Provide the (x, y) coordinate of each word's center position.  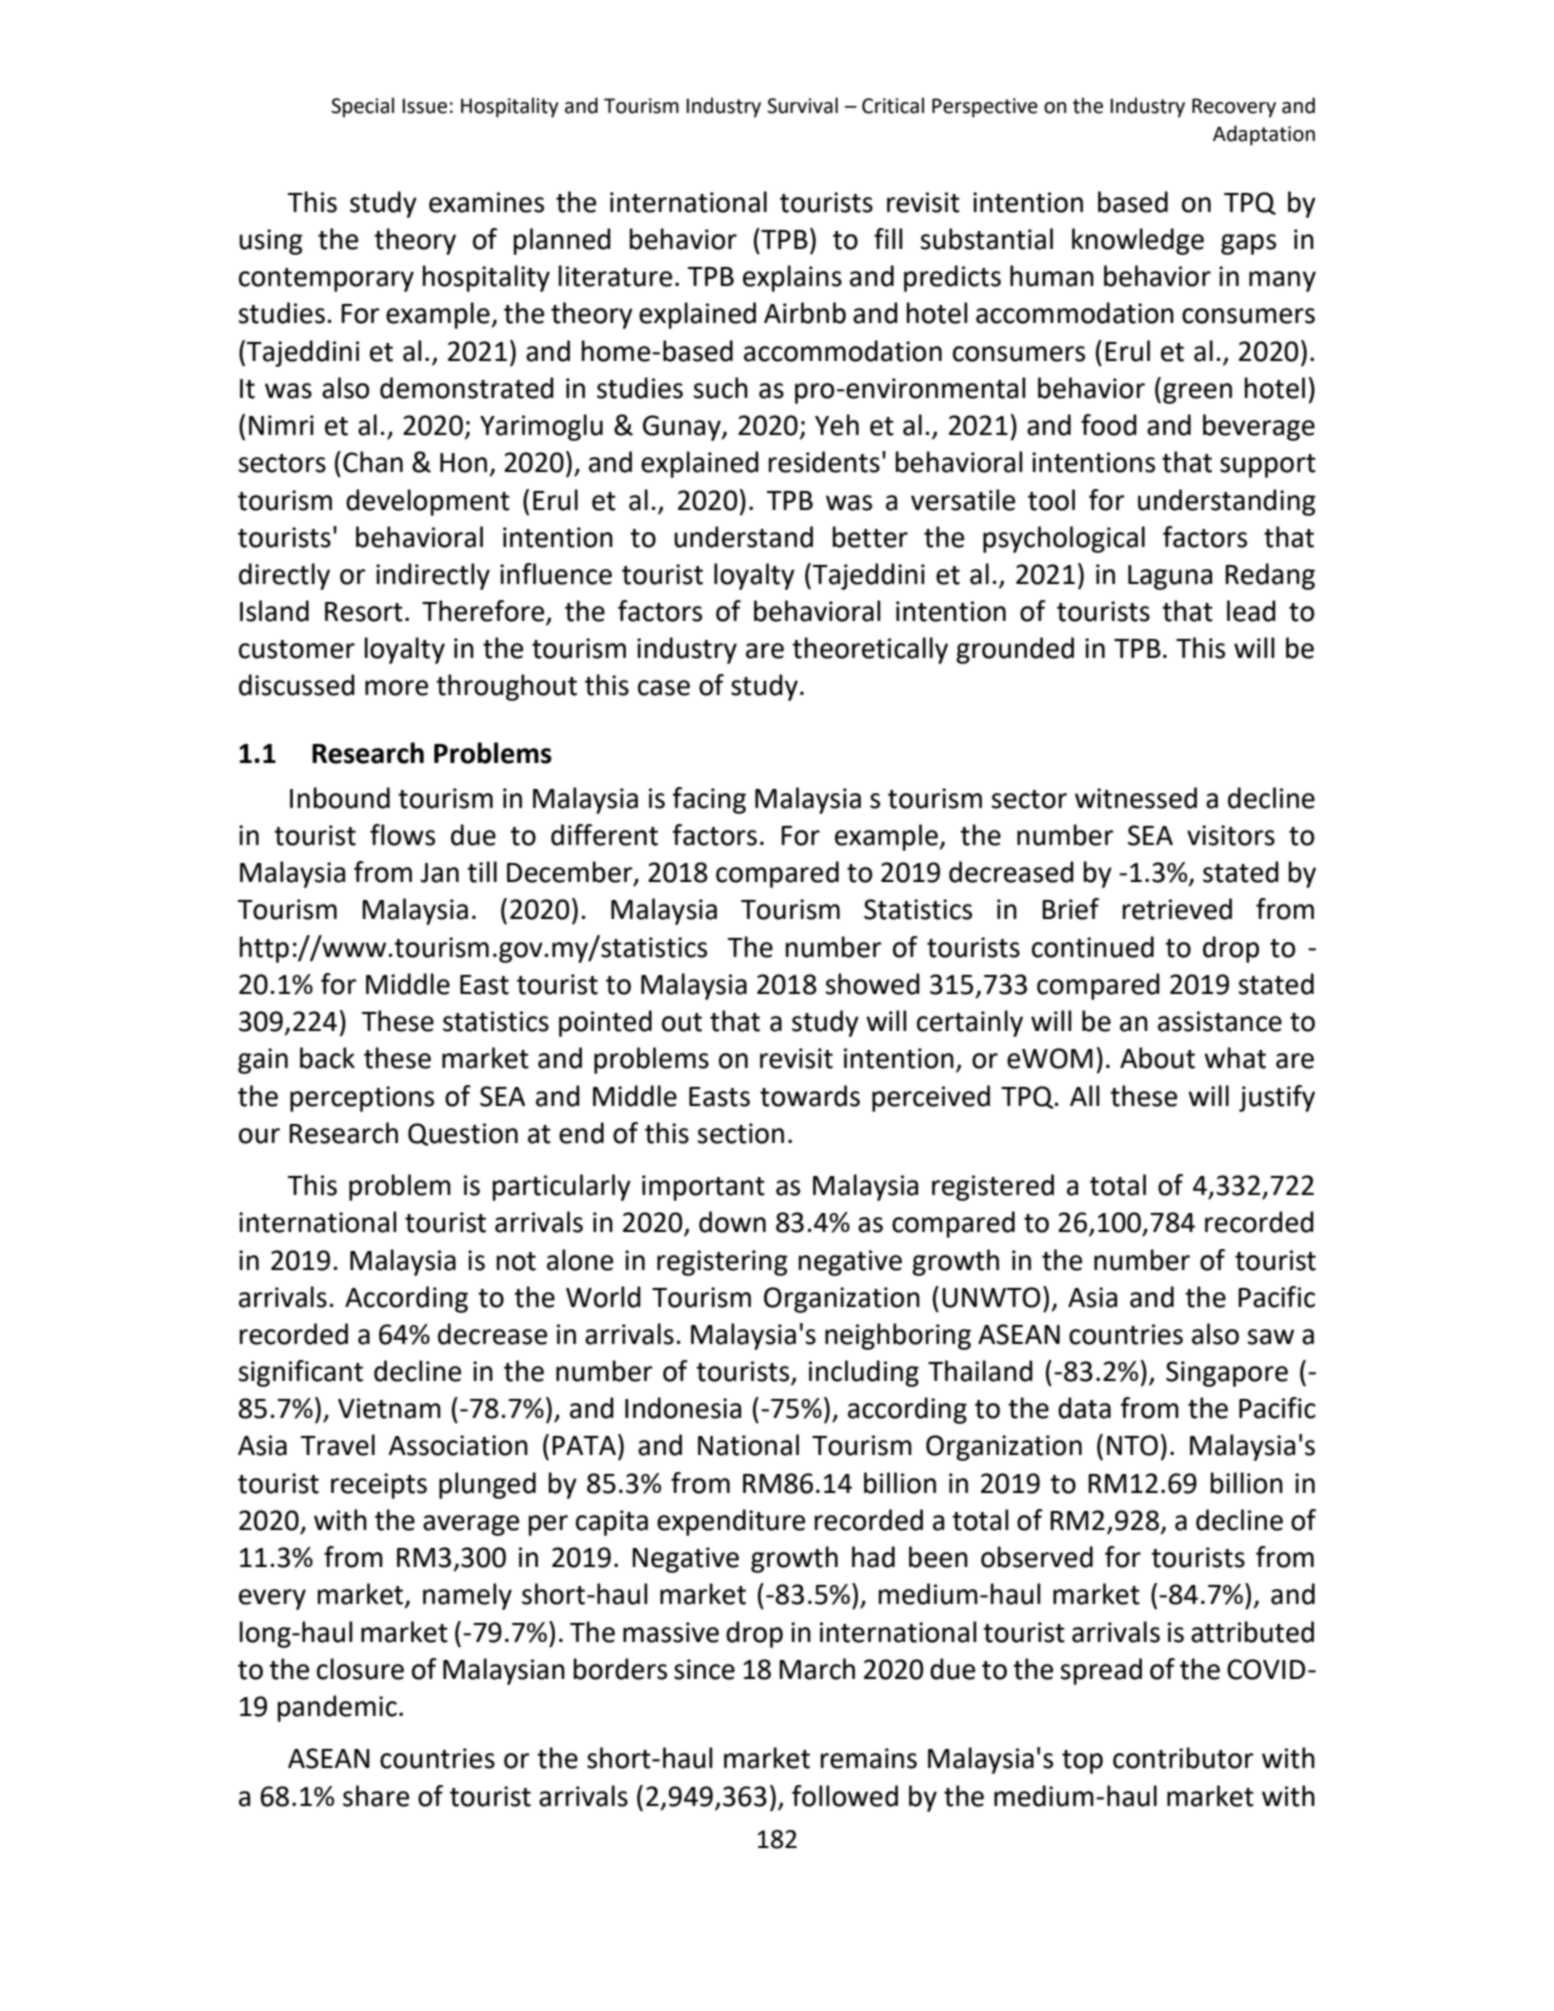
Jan (439, 873)
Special (362, 107)
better (870, 537)
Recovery (1234, 108)
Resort (364, 612)
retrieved (1177, 909)
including (864, 1373)
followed (845, 1796)
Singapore (1227, 1374)
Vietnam (389, 1408)
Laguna (1170, 577)
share (376, 1796)
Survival (802, 105)
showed (872, 984)
